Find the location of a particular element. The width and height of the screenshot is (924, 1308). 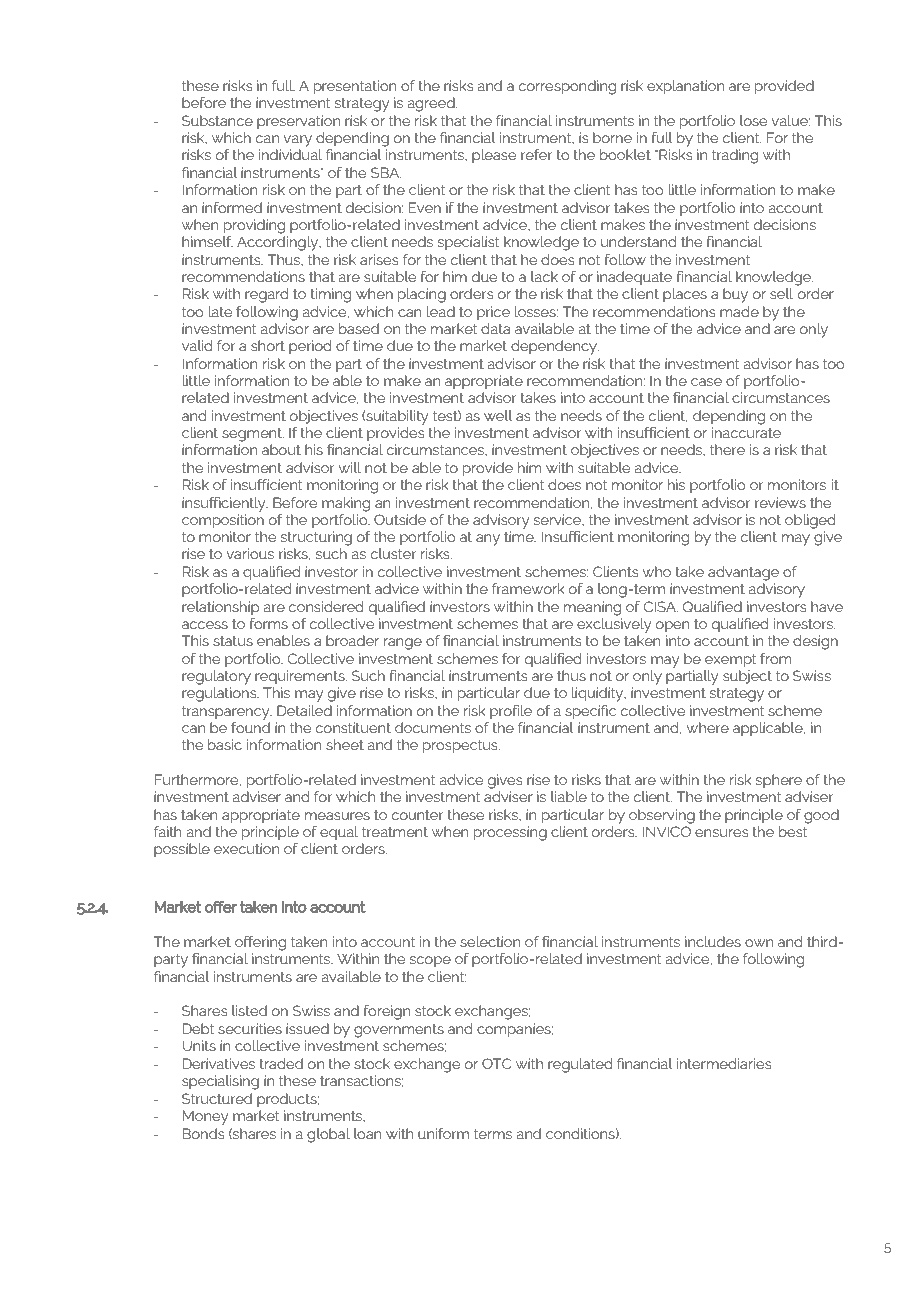

lose is located at coordinates (753, 120).
